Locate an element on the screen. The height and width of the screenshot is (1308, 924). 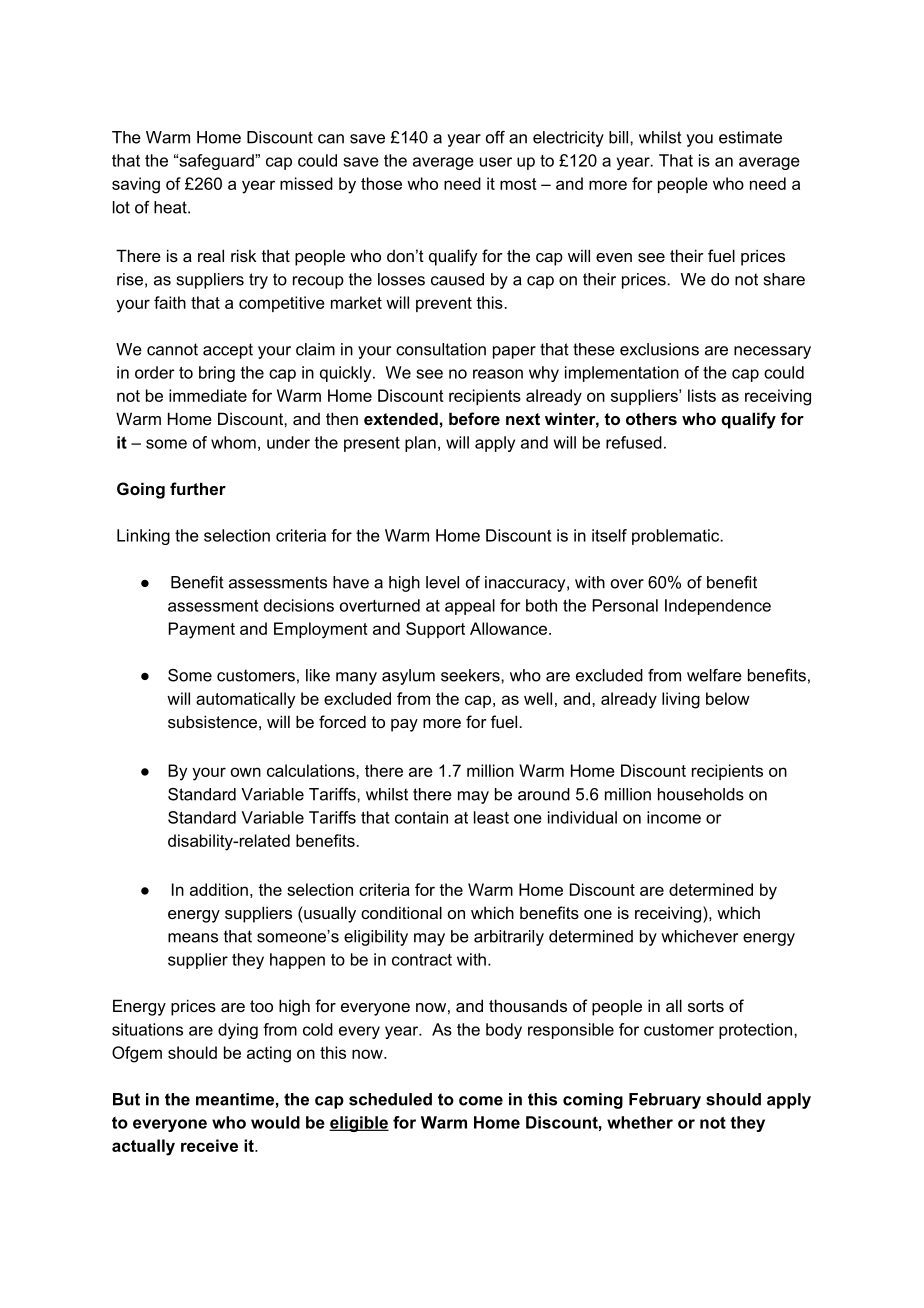
receive is located at coordinates (209, 1145).
